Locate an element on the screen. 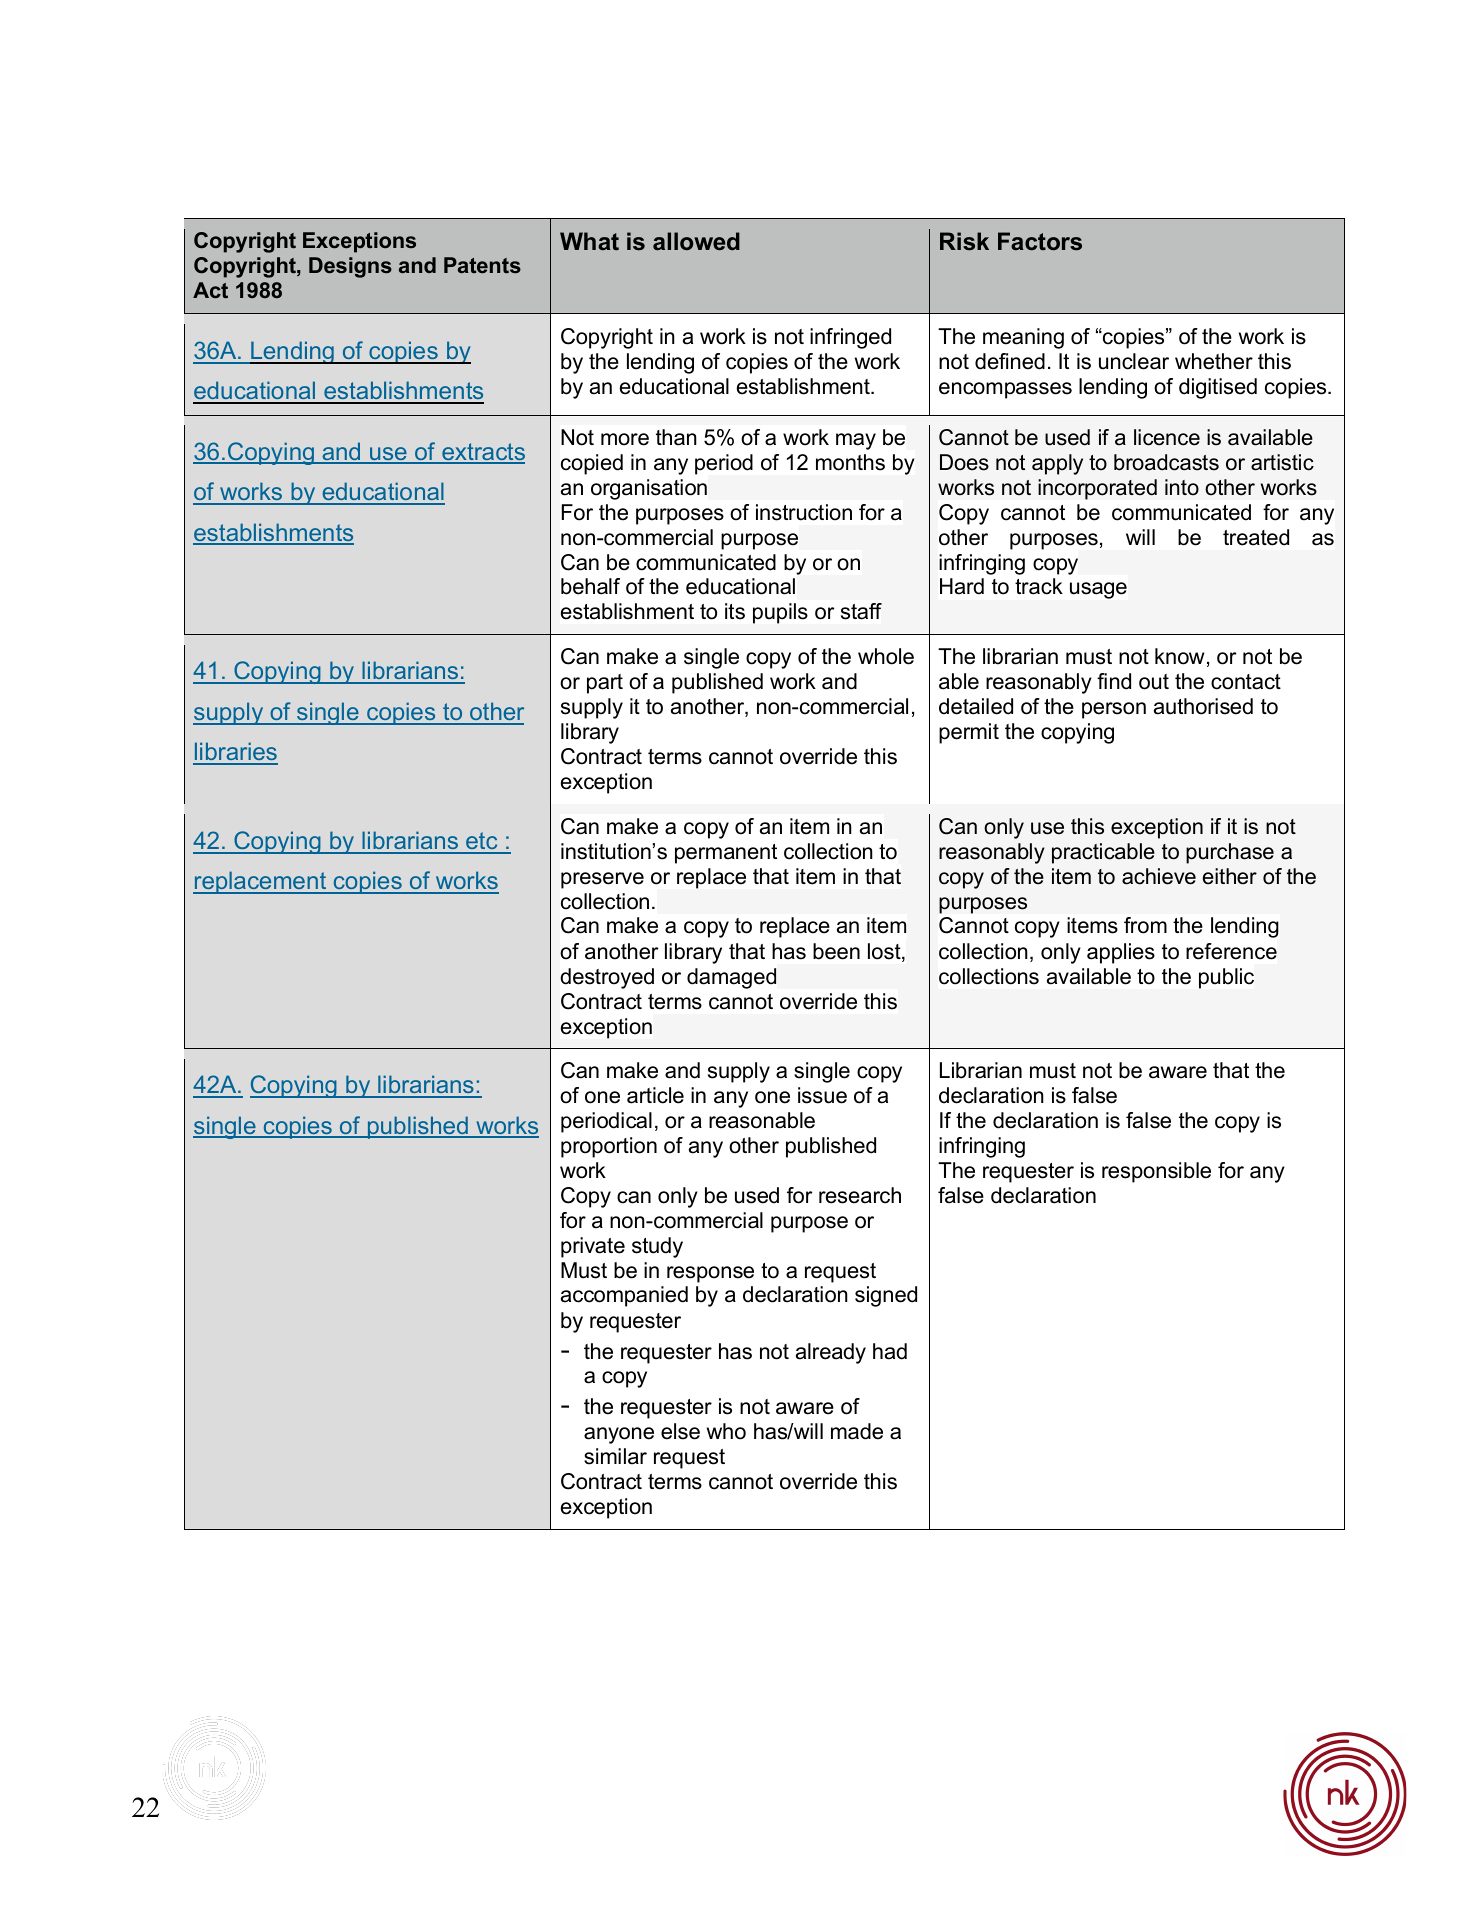  pupils is located at coordinates (780, 613).
